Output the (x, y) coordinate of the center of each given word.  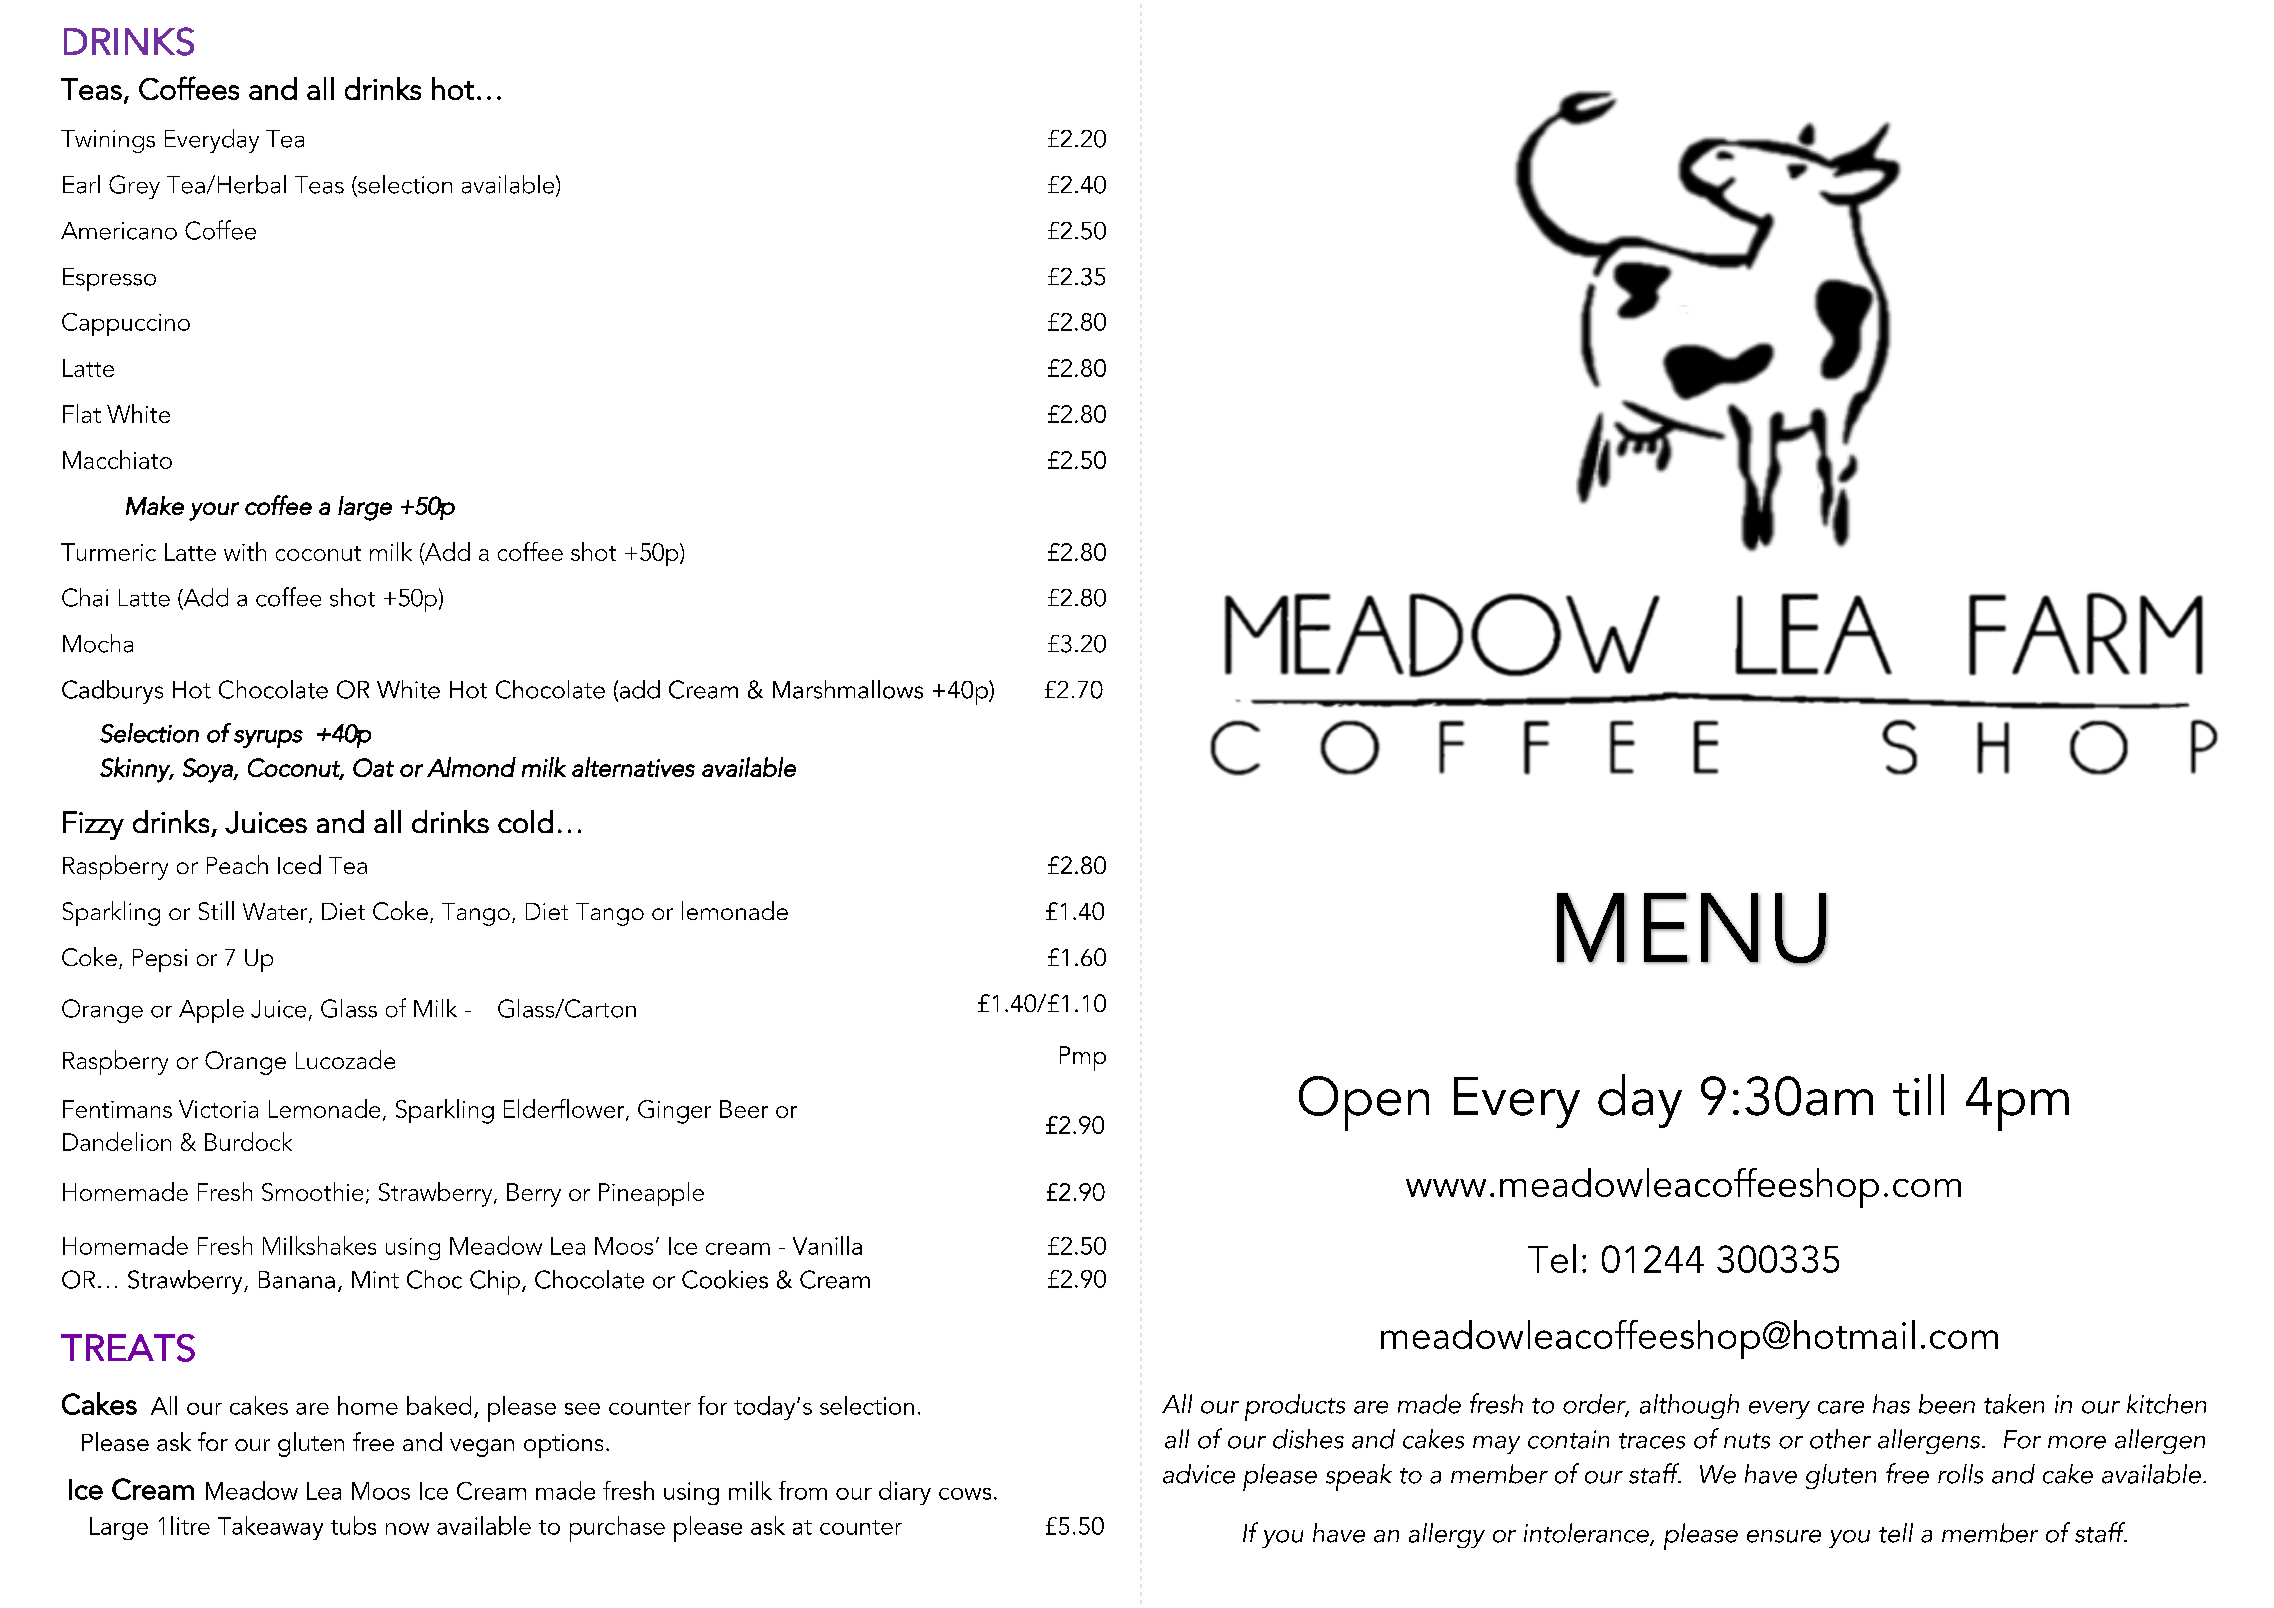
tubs (353, 1525)
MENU (1692, 929)
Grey (134, 187)
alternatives (633, 767)
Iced (299, 864)
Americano (119, 231)
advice (1199, 1474)
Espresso (109, 279)
